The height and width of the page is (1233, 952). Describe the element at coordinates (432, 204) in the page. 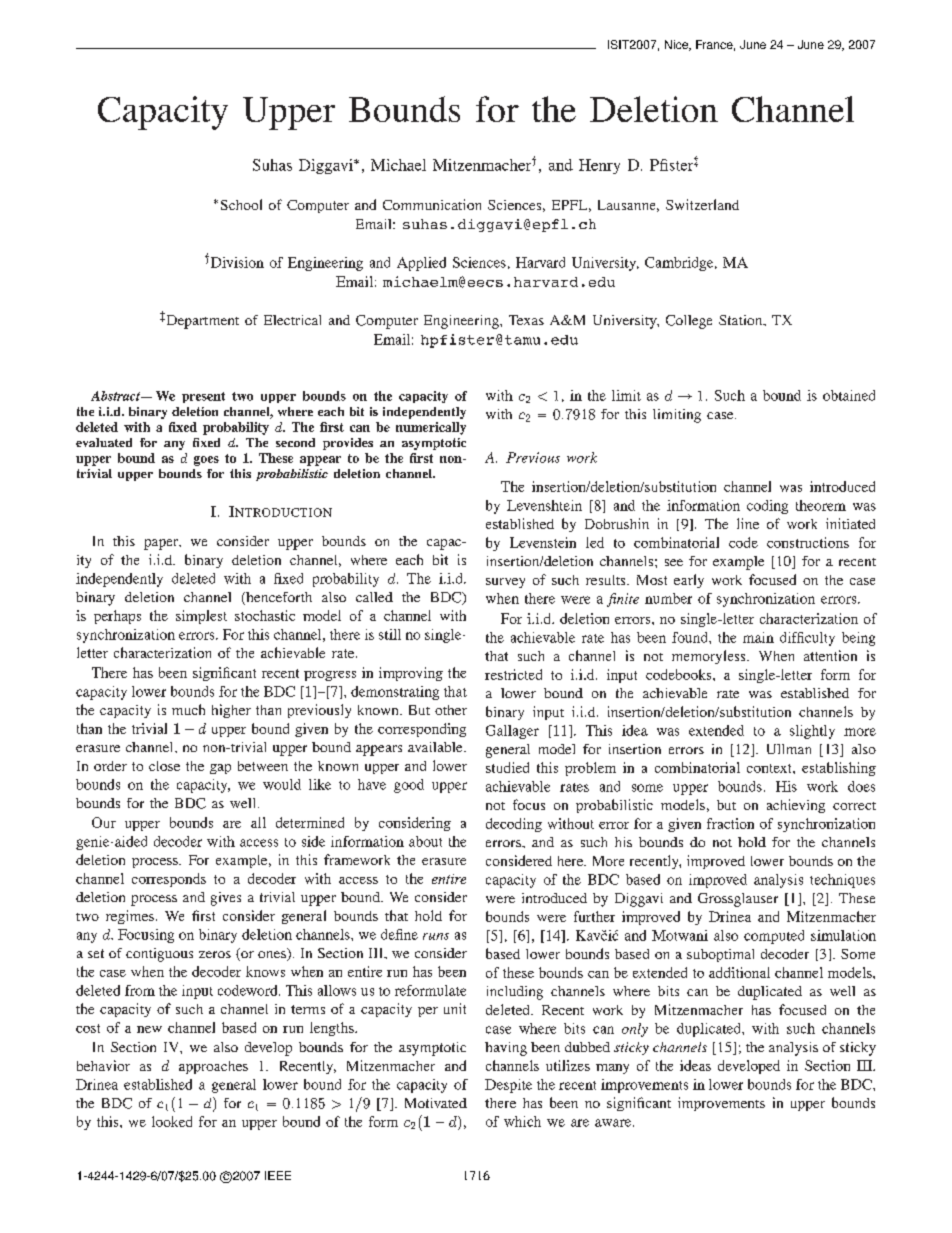

I see `Communication` at that location.
